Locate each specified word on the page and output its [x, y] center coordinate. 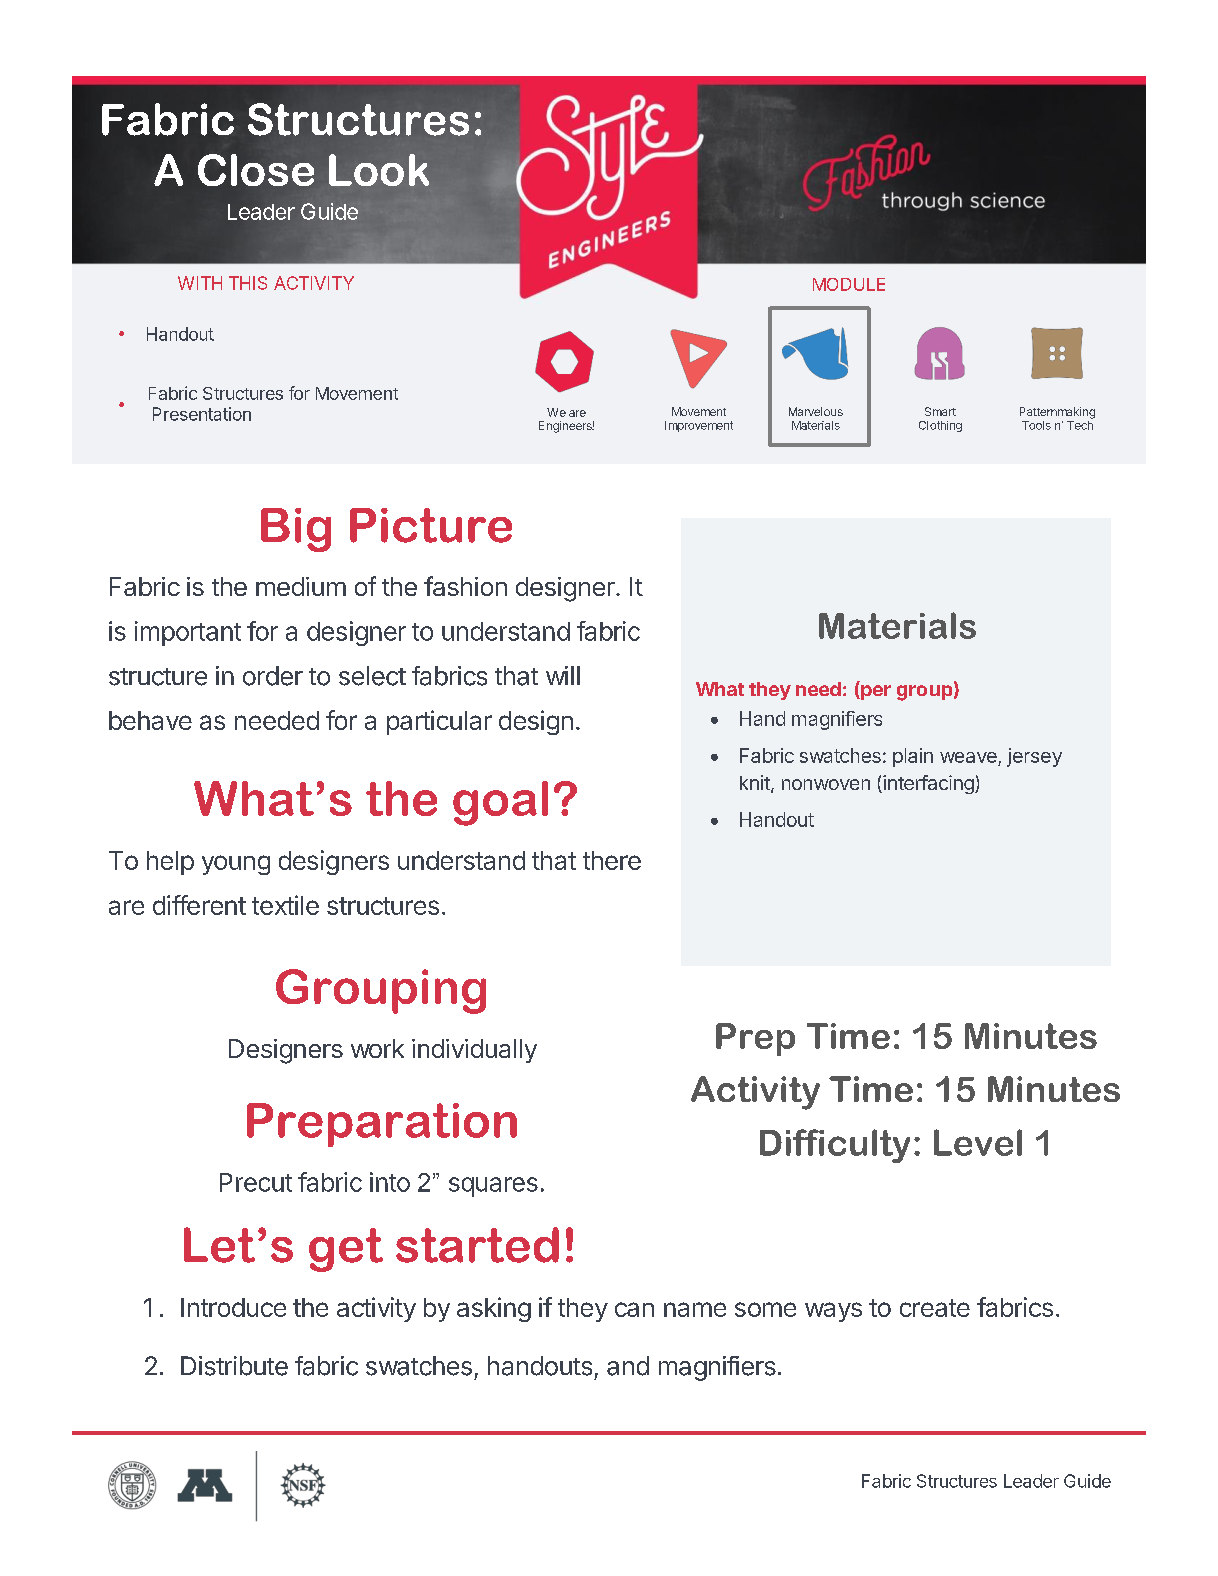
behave [150, 720]
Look [379, 170]
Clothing [940, 426]
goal [500, 803]
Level [978, 1142]
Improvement [699, 426]
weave [969, 759]
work [377, 1048]
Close [256, 170]
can [634, 1309]
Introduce [233, 1307]
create [935, 1308]
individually [474, 1051]
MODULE [849, 284]
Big [296, 530]
